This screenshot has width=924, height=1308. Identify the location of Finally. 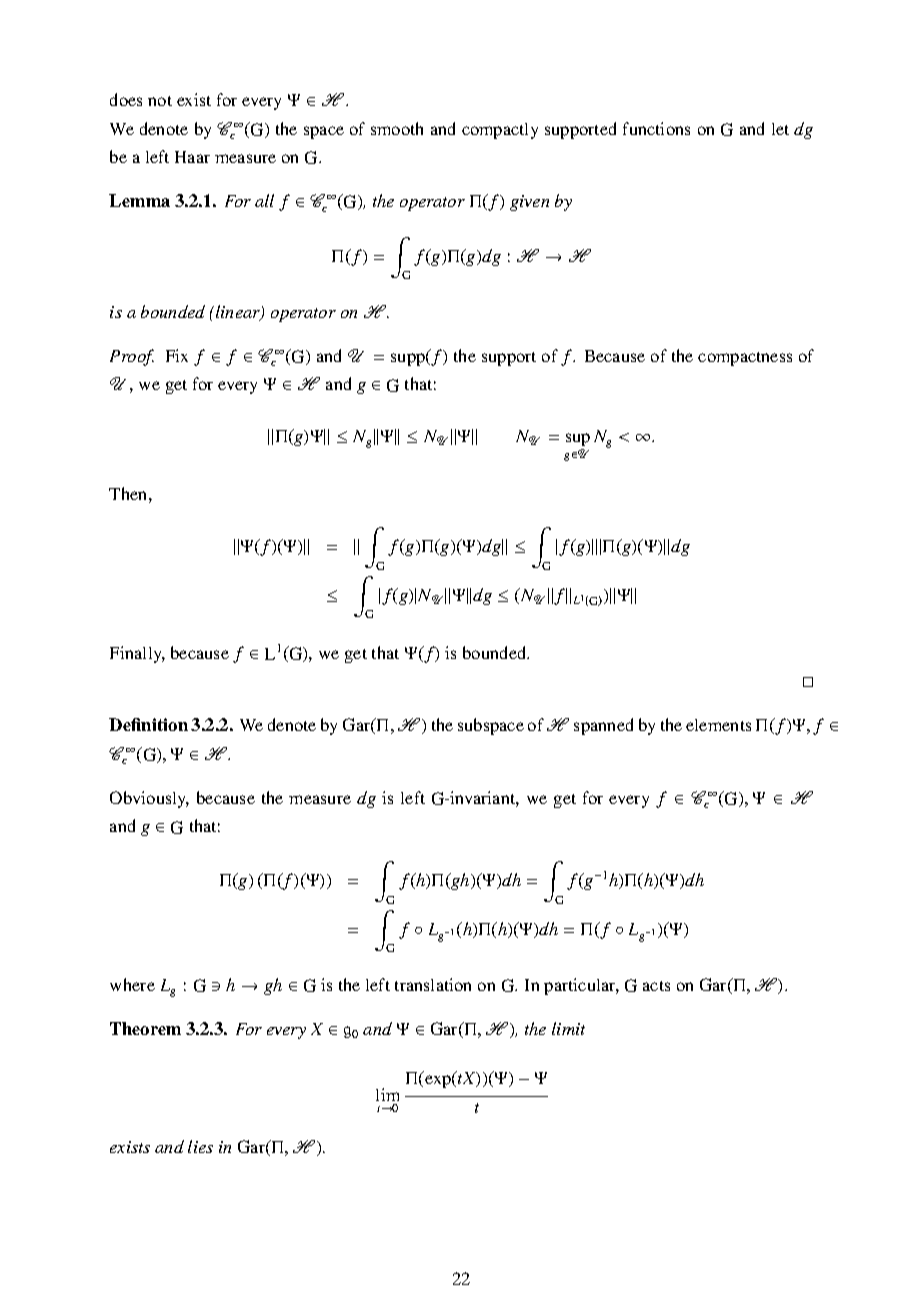
(137, 654).
